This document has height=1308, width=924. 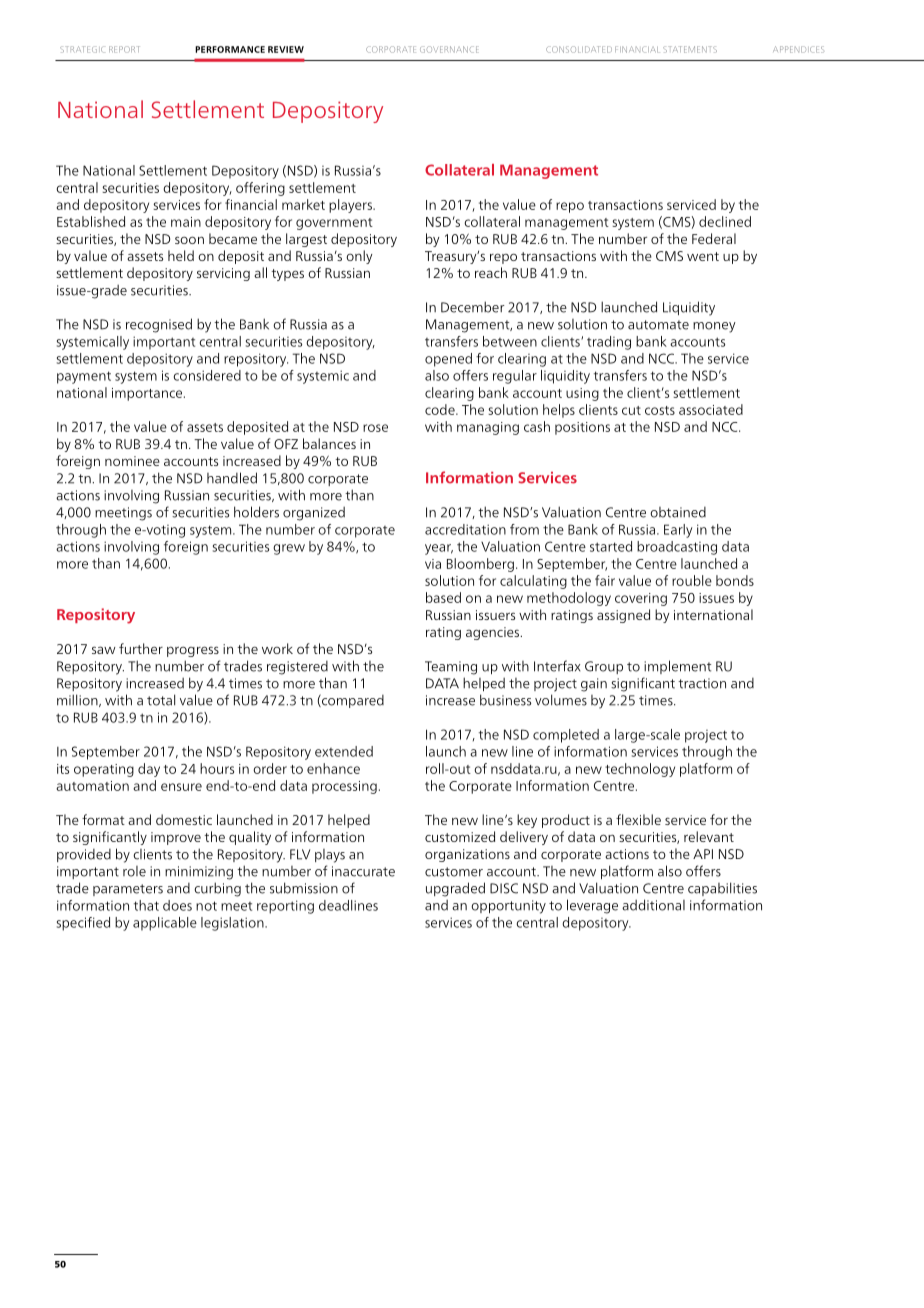 What do you see at coordinates (703, 256) in the document?
I see `went` at bounding box center [703, 256].
